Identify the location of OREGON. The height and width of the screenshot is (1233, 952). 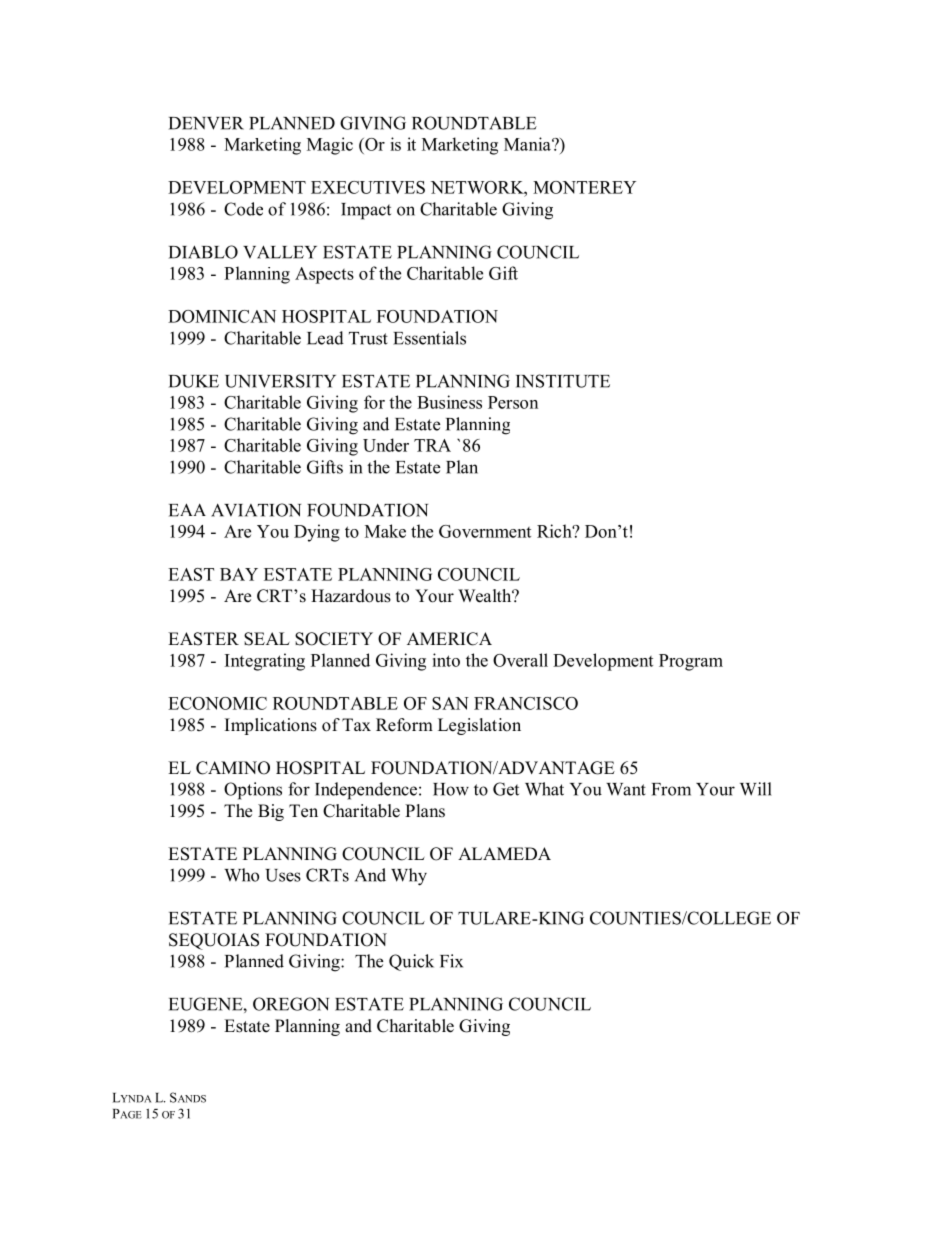
(291, 1004).
